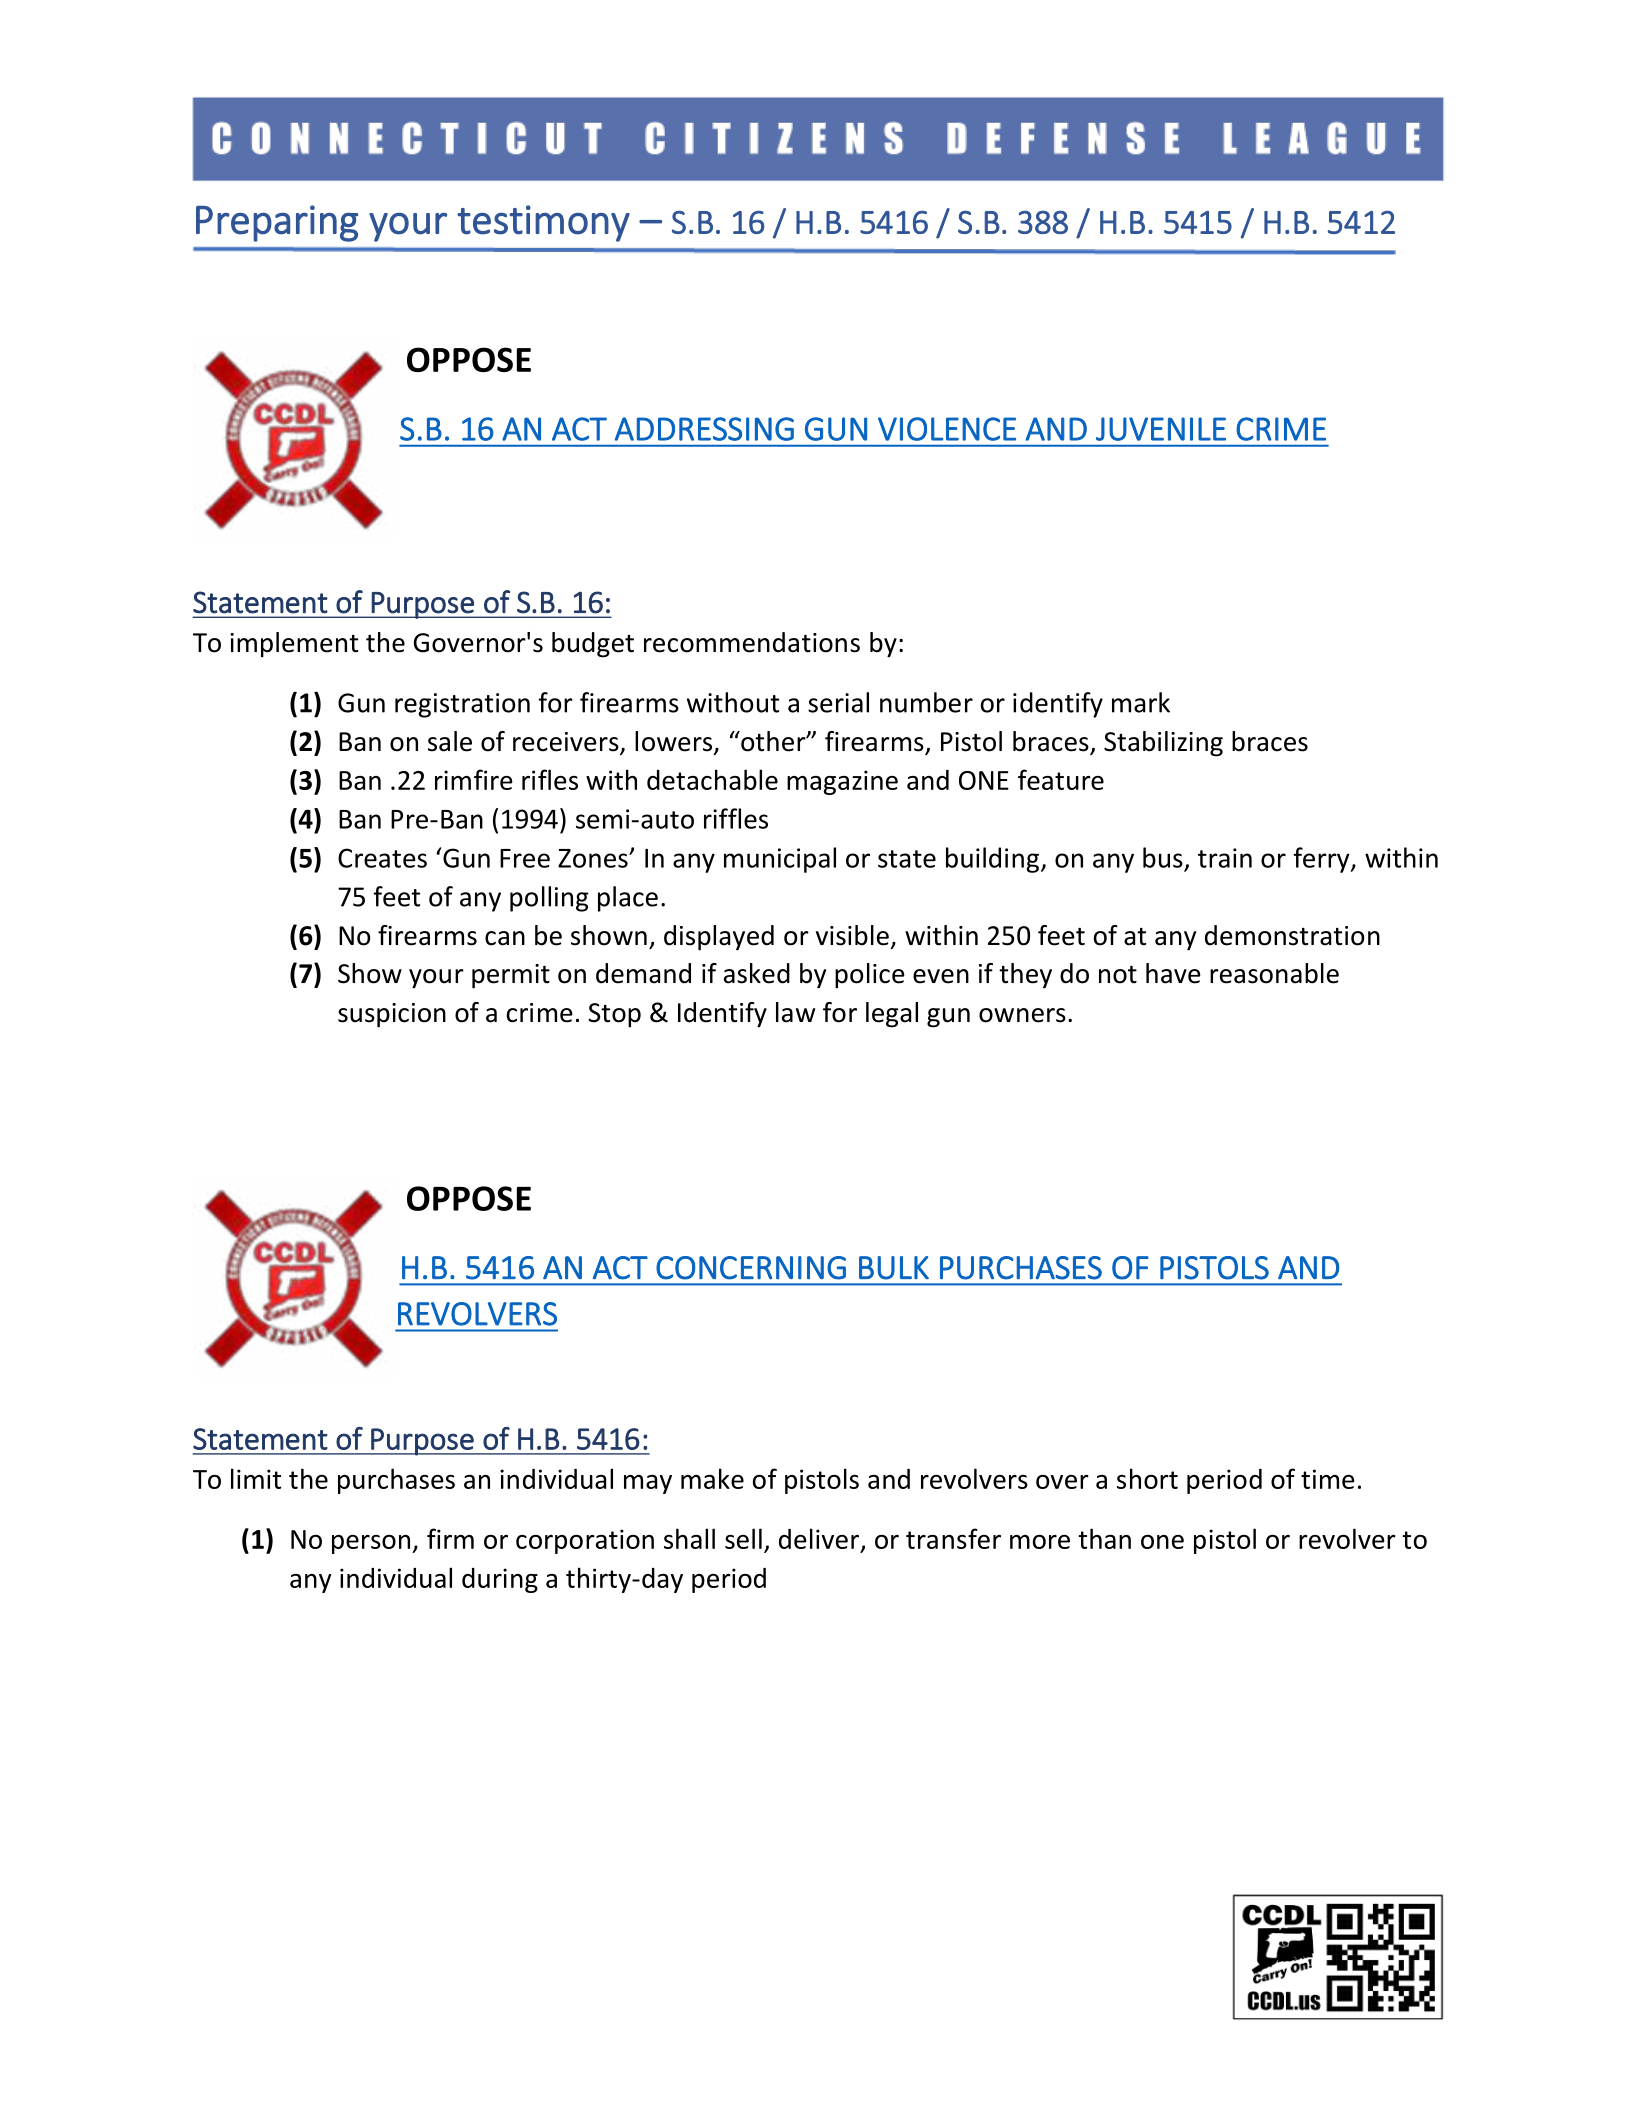 The width and height of the screenshot is (1637, 2118). I want to click on than, so click(1104, 1538).
